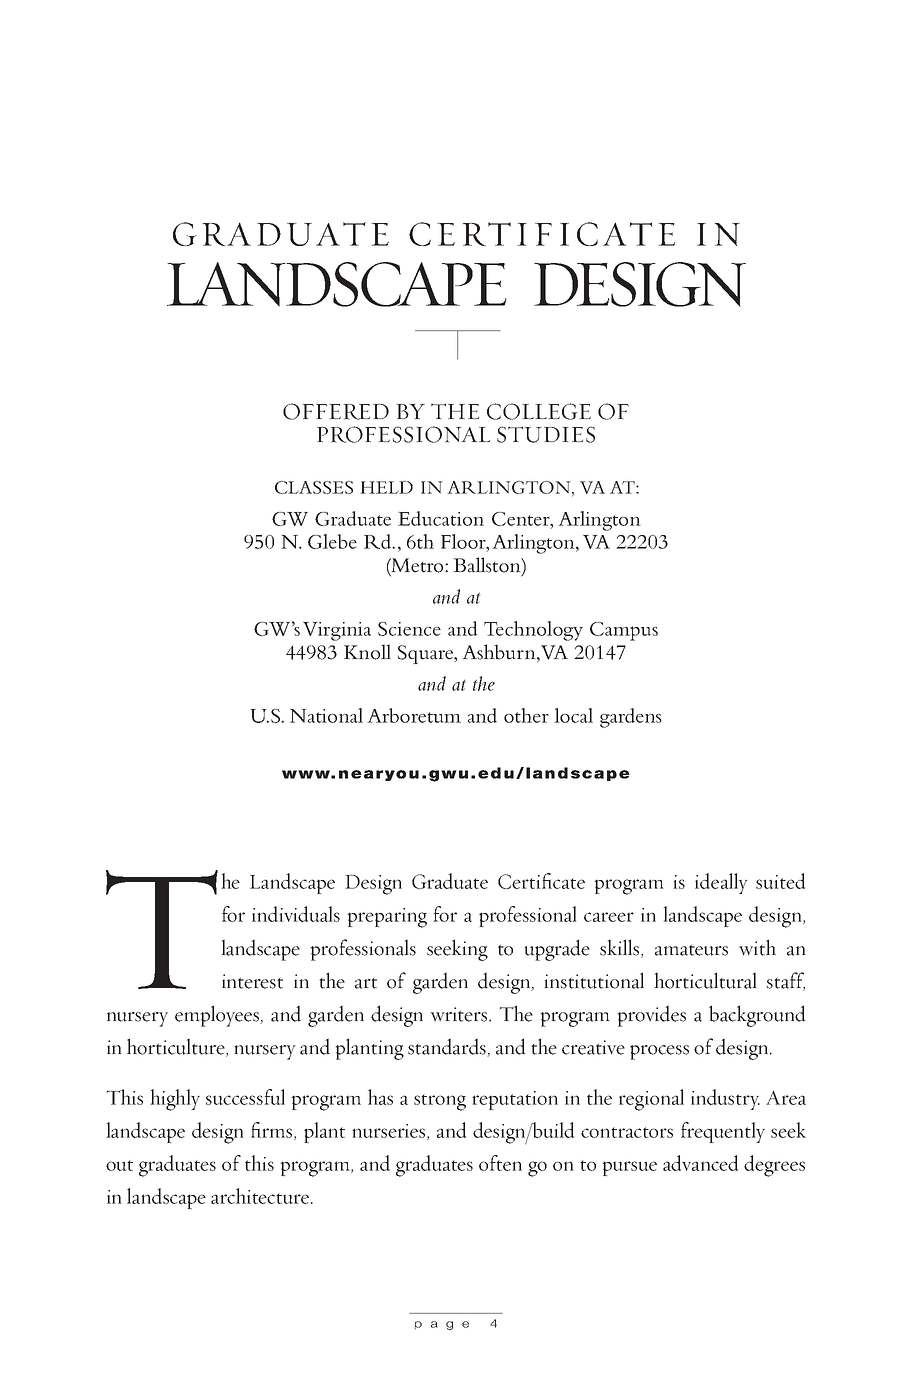 Image resolution: width=910 pixels, height=1400 pixels. Describe the element at coordinates (336, 411) in the page. I see `OFFERED` at that location.
